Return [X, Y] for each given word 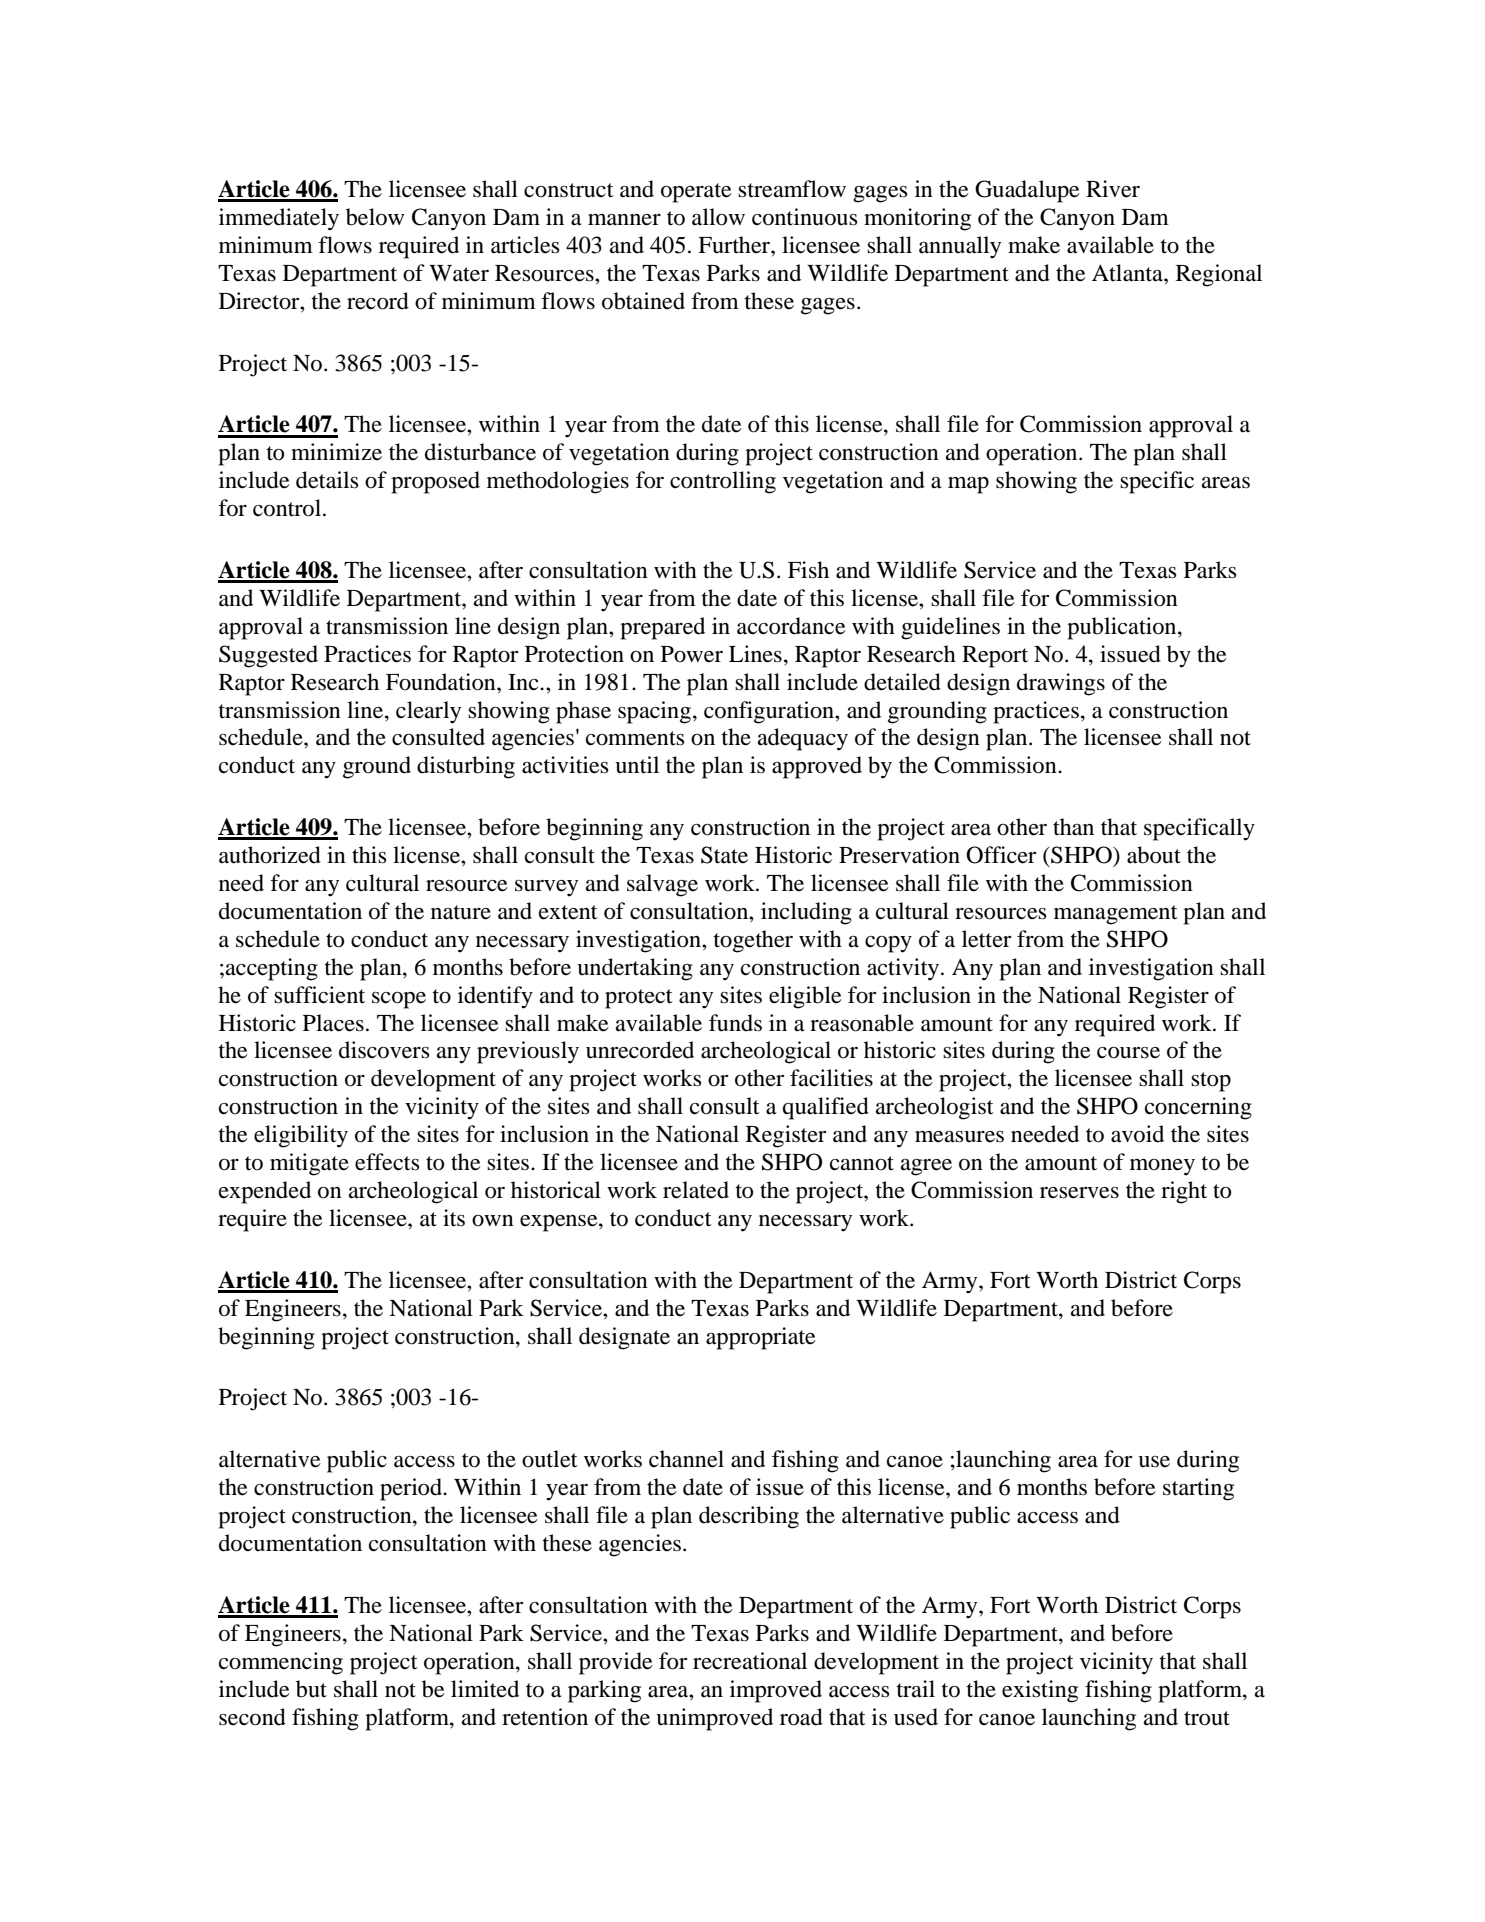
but [311, 1689]
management [1116, 915]
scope [399, 1000]
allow [718, 217]
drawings [1061, 684]
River [1113, 189]
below [375, 217]
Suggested [268, 656]
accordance [791, 626]
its [454, 1218]
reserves [1079, 1193]
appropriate [761, 1338]
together [753, 941]
